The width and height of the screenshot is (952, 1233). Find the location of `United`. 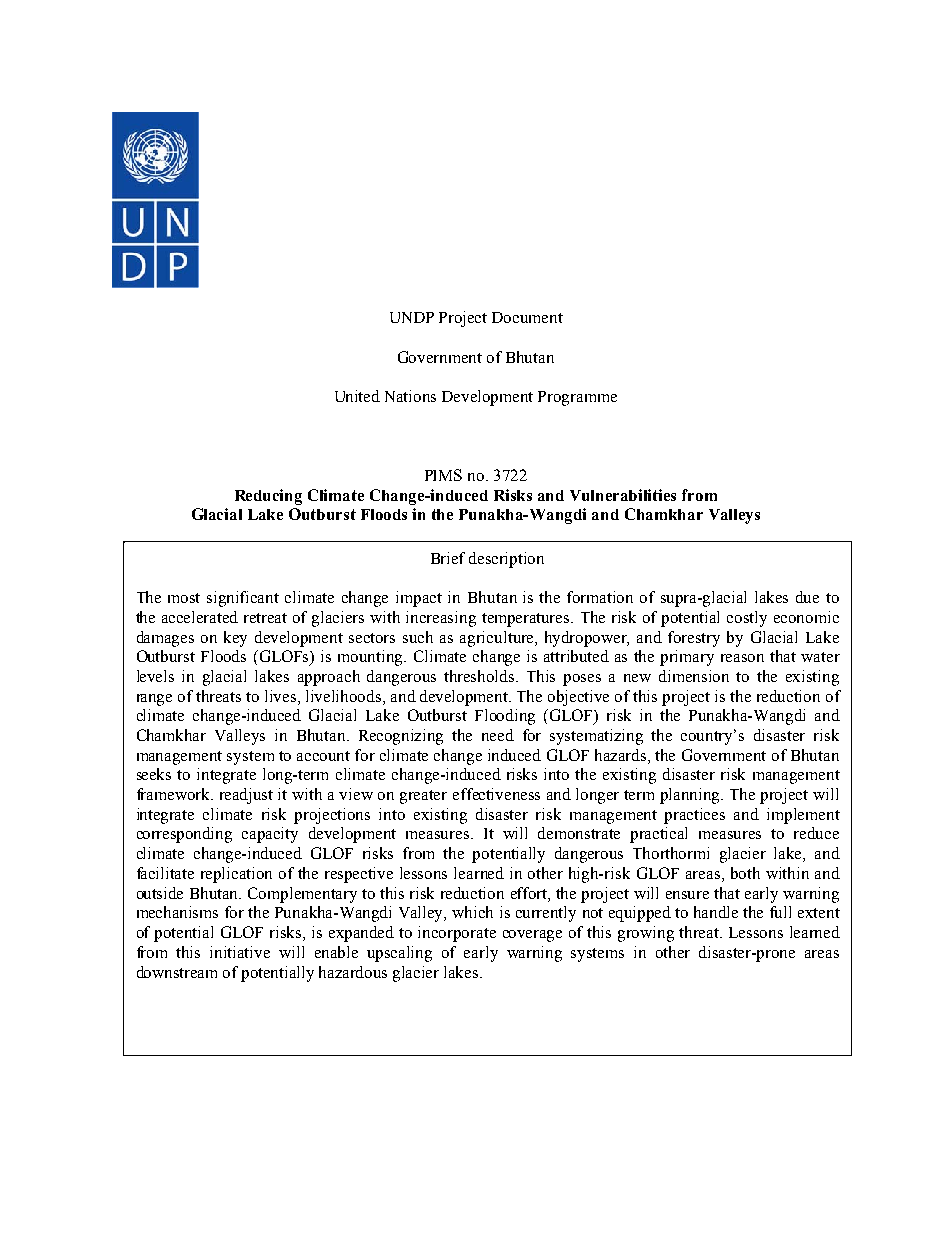

United is located at coordinates (357, 396).
